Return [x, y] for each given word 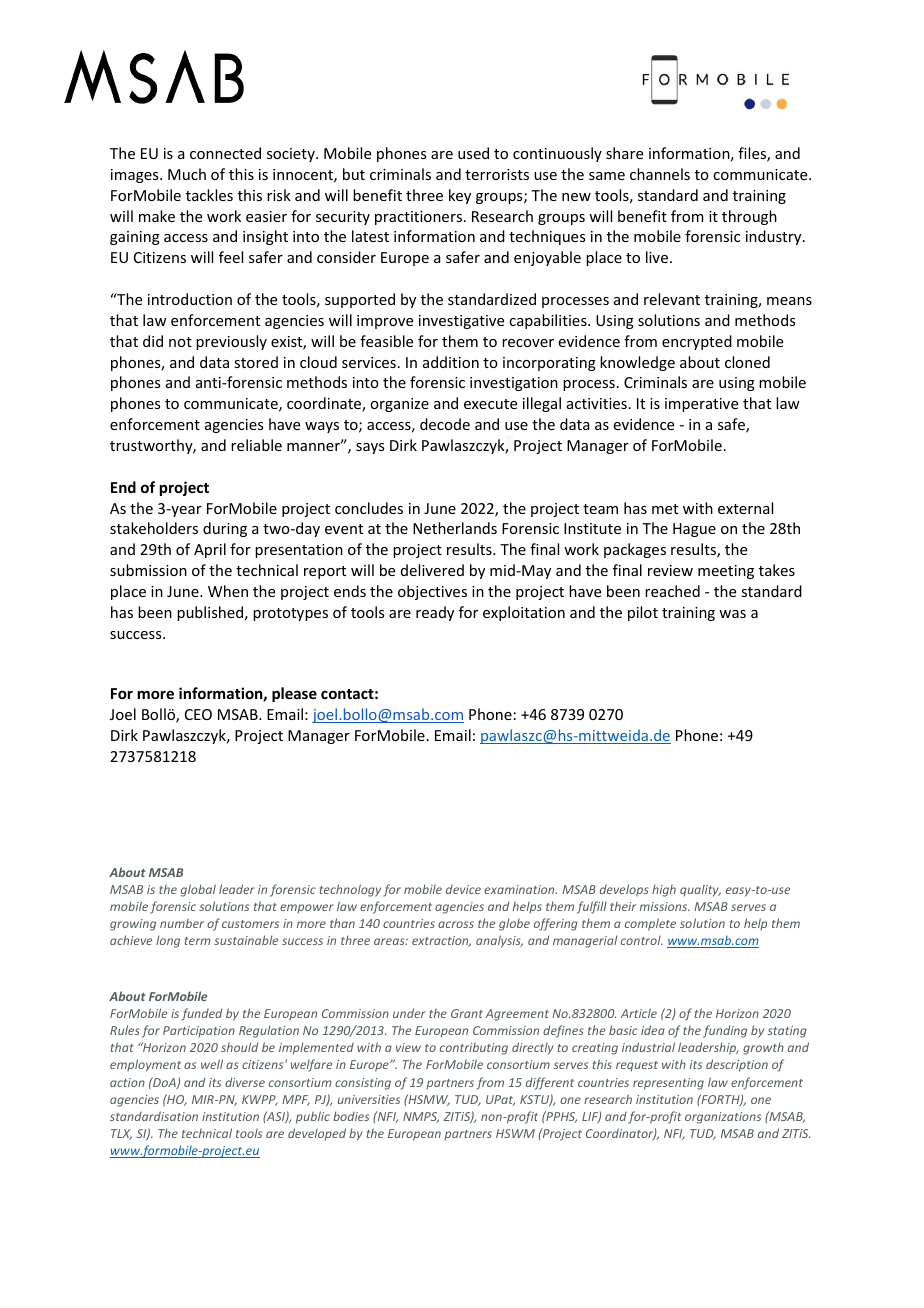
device [463, 889]
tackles [209, 195]
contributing [474, 1048]
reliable [256, 445]
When [228, 591]
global [198, 890]
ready [435, 613]
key [460, 196]
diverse [245, 1082]
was [732, 614]
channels [660, 174]
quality [700, 890]
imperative [701, 405]
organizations [723, 1118]
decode [445, 424]
